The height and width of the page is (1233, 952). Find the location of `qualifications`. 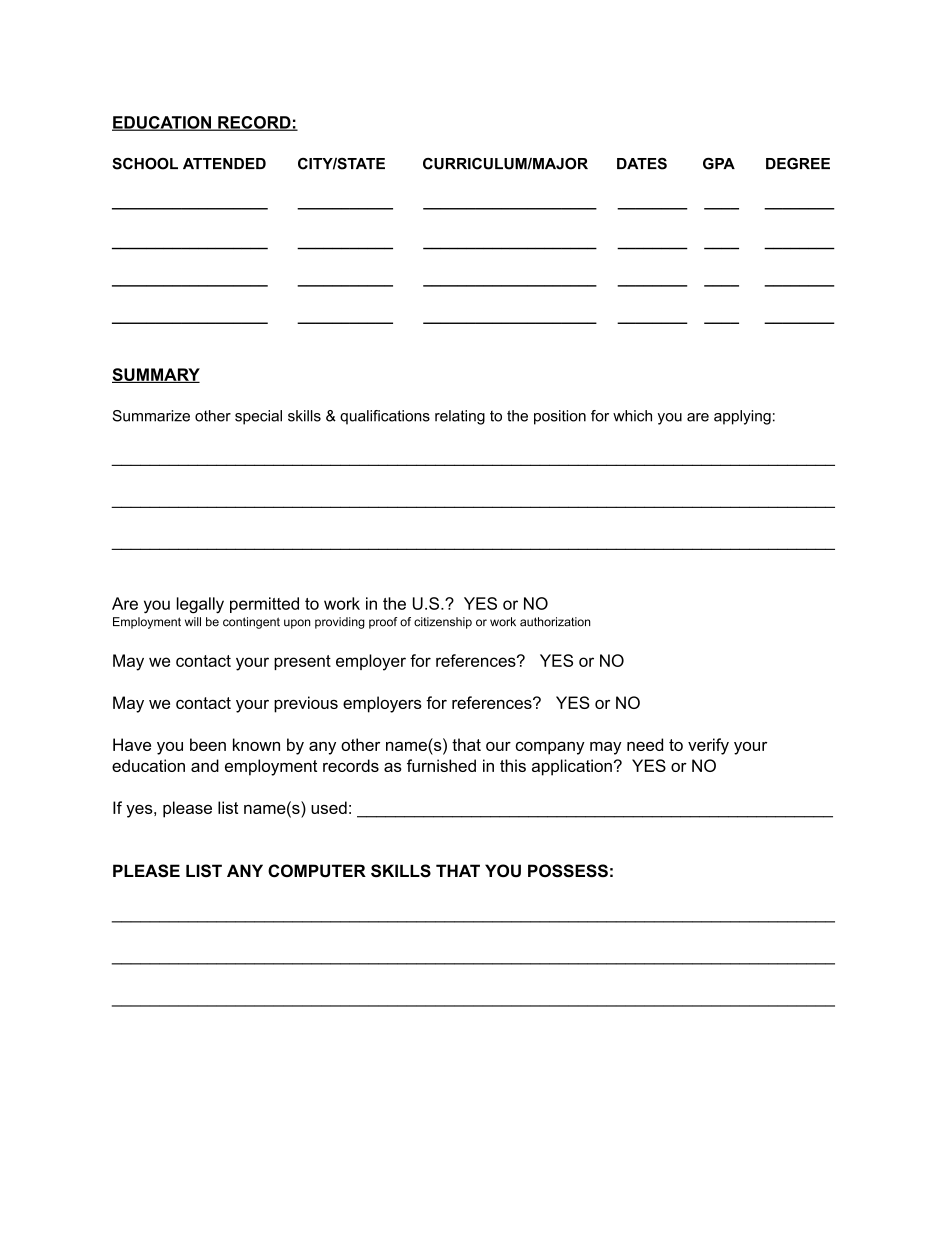

qualifications is located at coordinates (385, 417).
